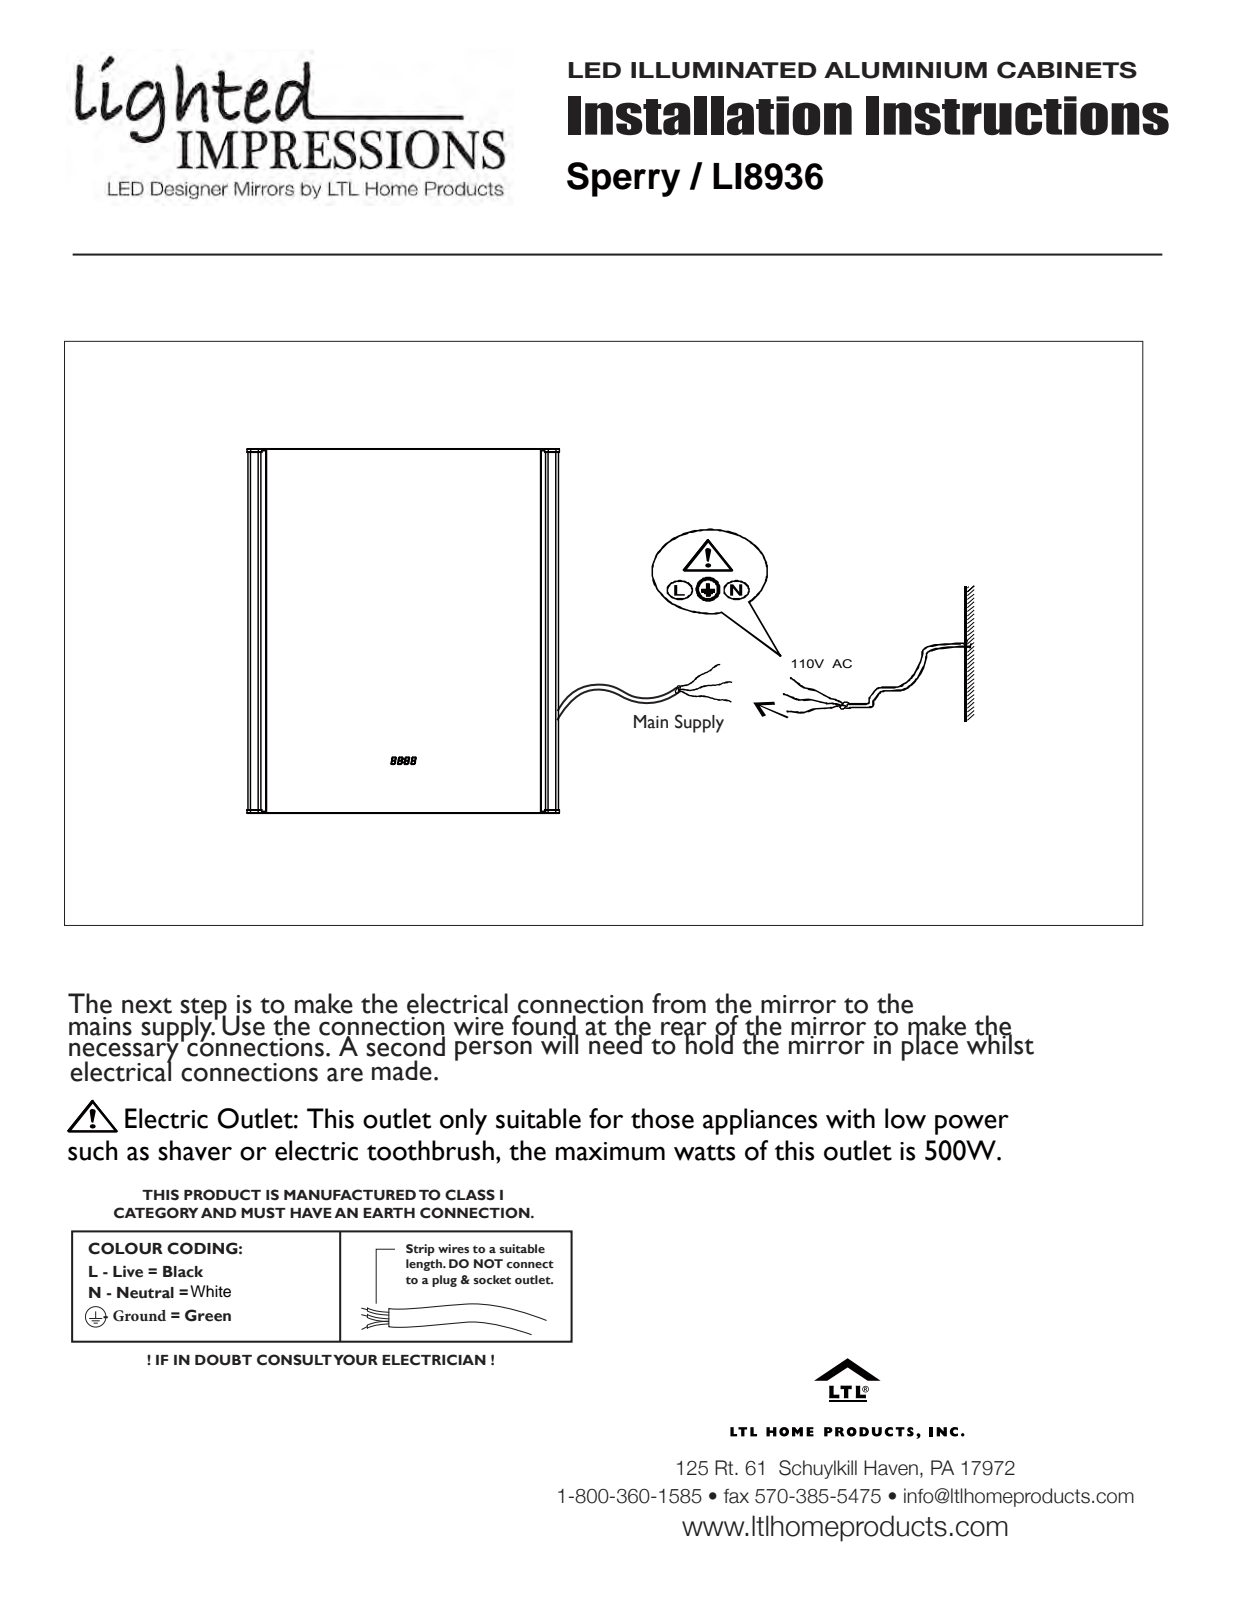 Image resolution: width=1235 pixels, height=1598 pixels. What do you see at coordinates (223, 1360) in the screenshot?
I see `DOUBT` at bounding box center [223, 1360].
